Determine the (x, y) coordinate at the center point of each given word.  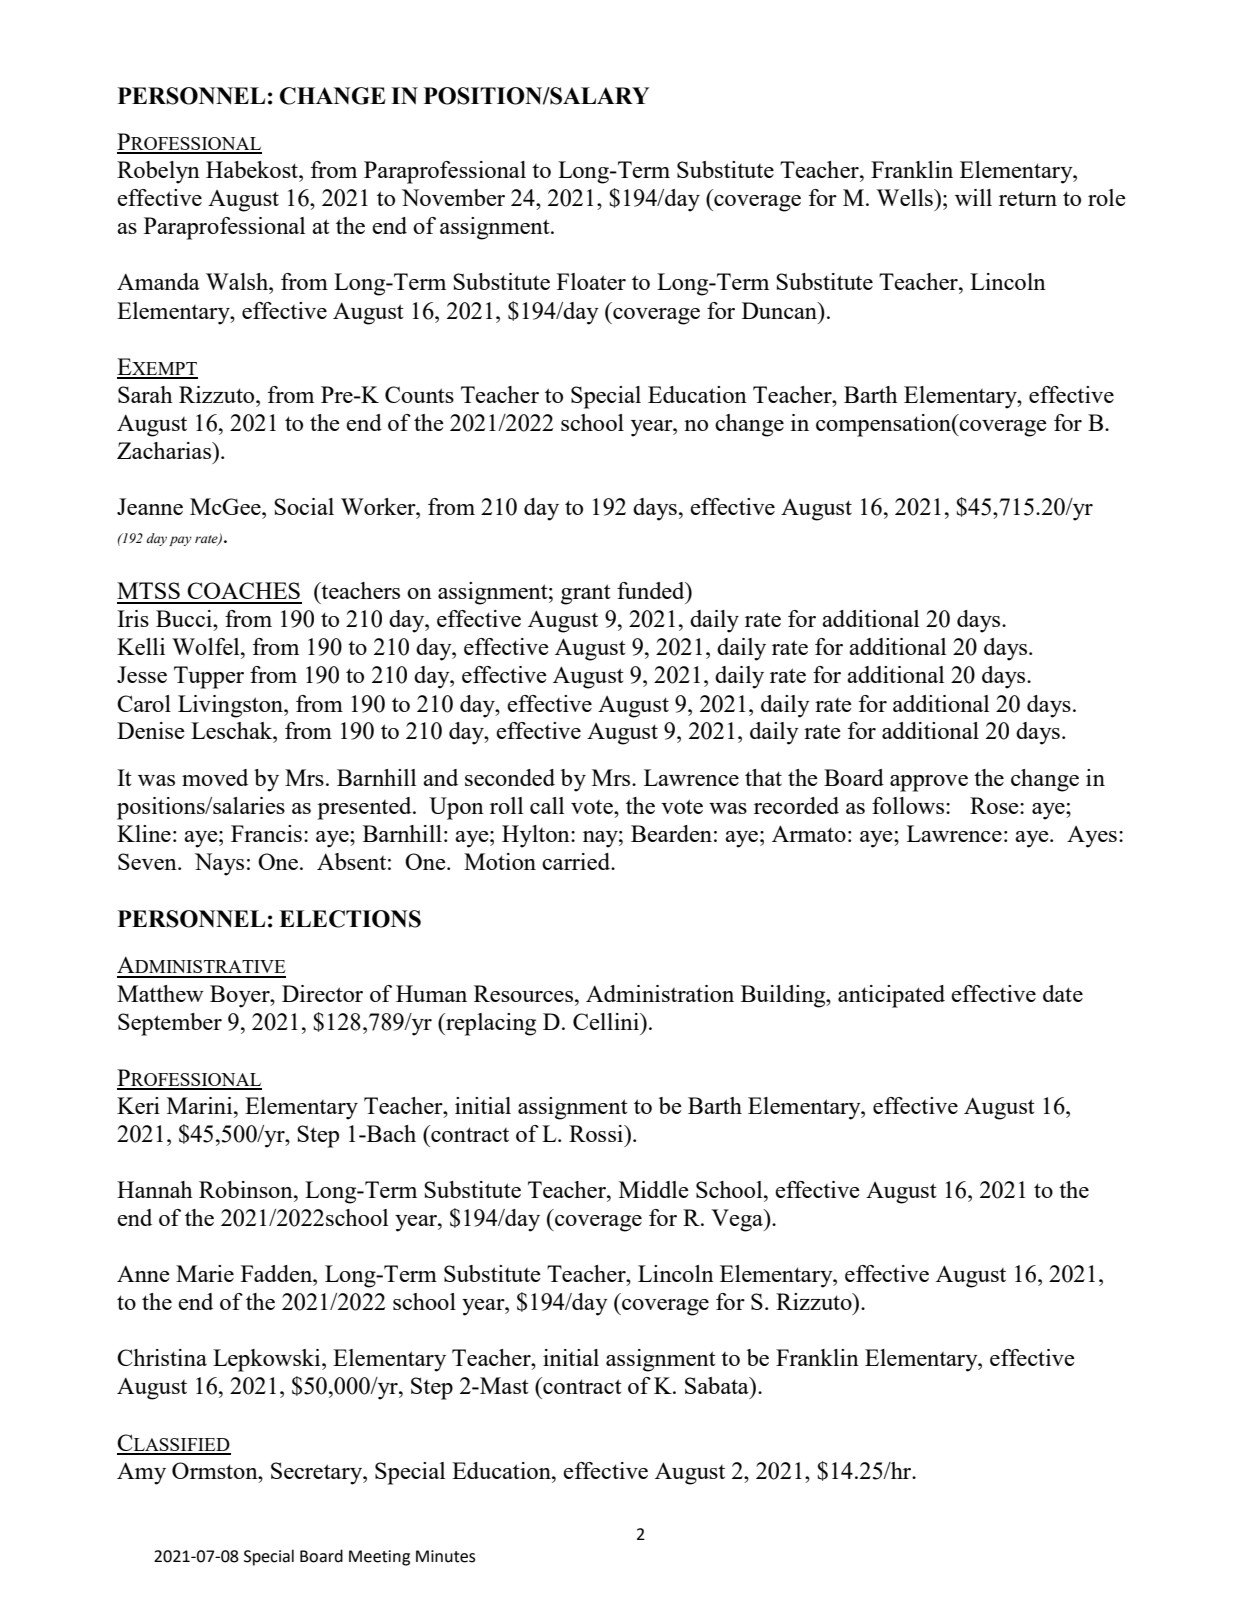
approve (929, 783)
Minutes (445, 1556)
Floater (591, 281)
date (1063, 993)
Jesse (142, 674)
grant (586, 594)
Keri (138, 1105)
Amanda (158, 281)
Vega (738, 1220)
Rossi (597, 1133)
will (973, 197)
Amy (141, 1473)
